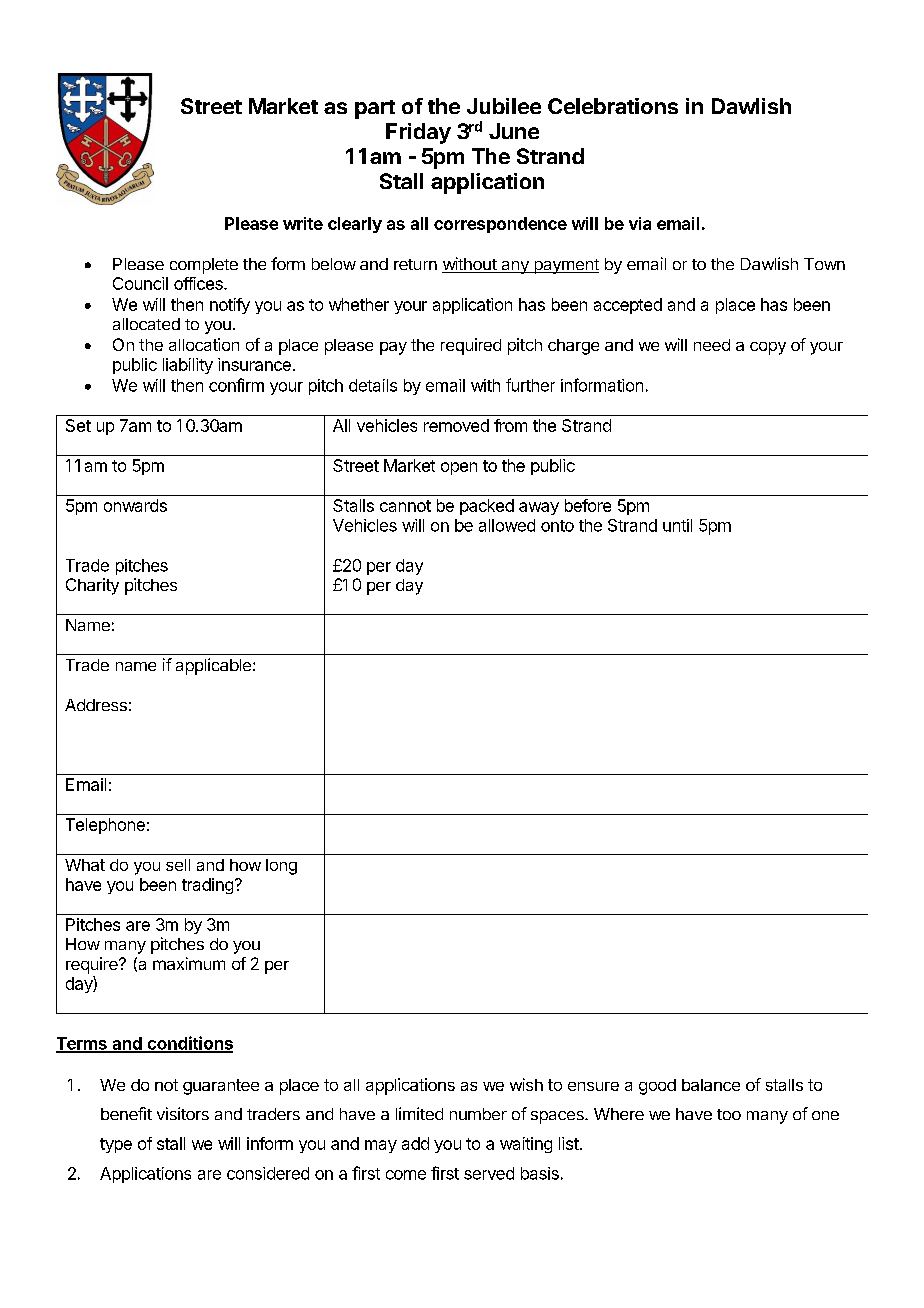 Image resolution: width=924 pixels, height=1308 pixels. What do you see at coordinates (526, 1084) in the screenshot?
I see `wish` at bounding box center [526, 1084].
